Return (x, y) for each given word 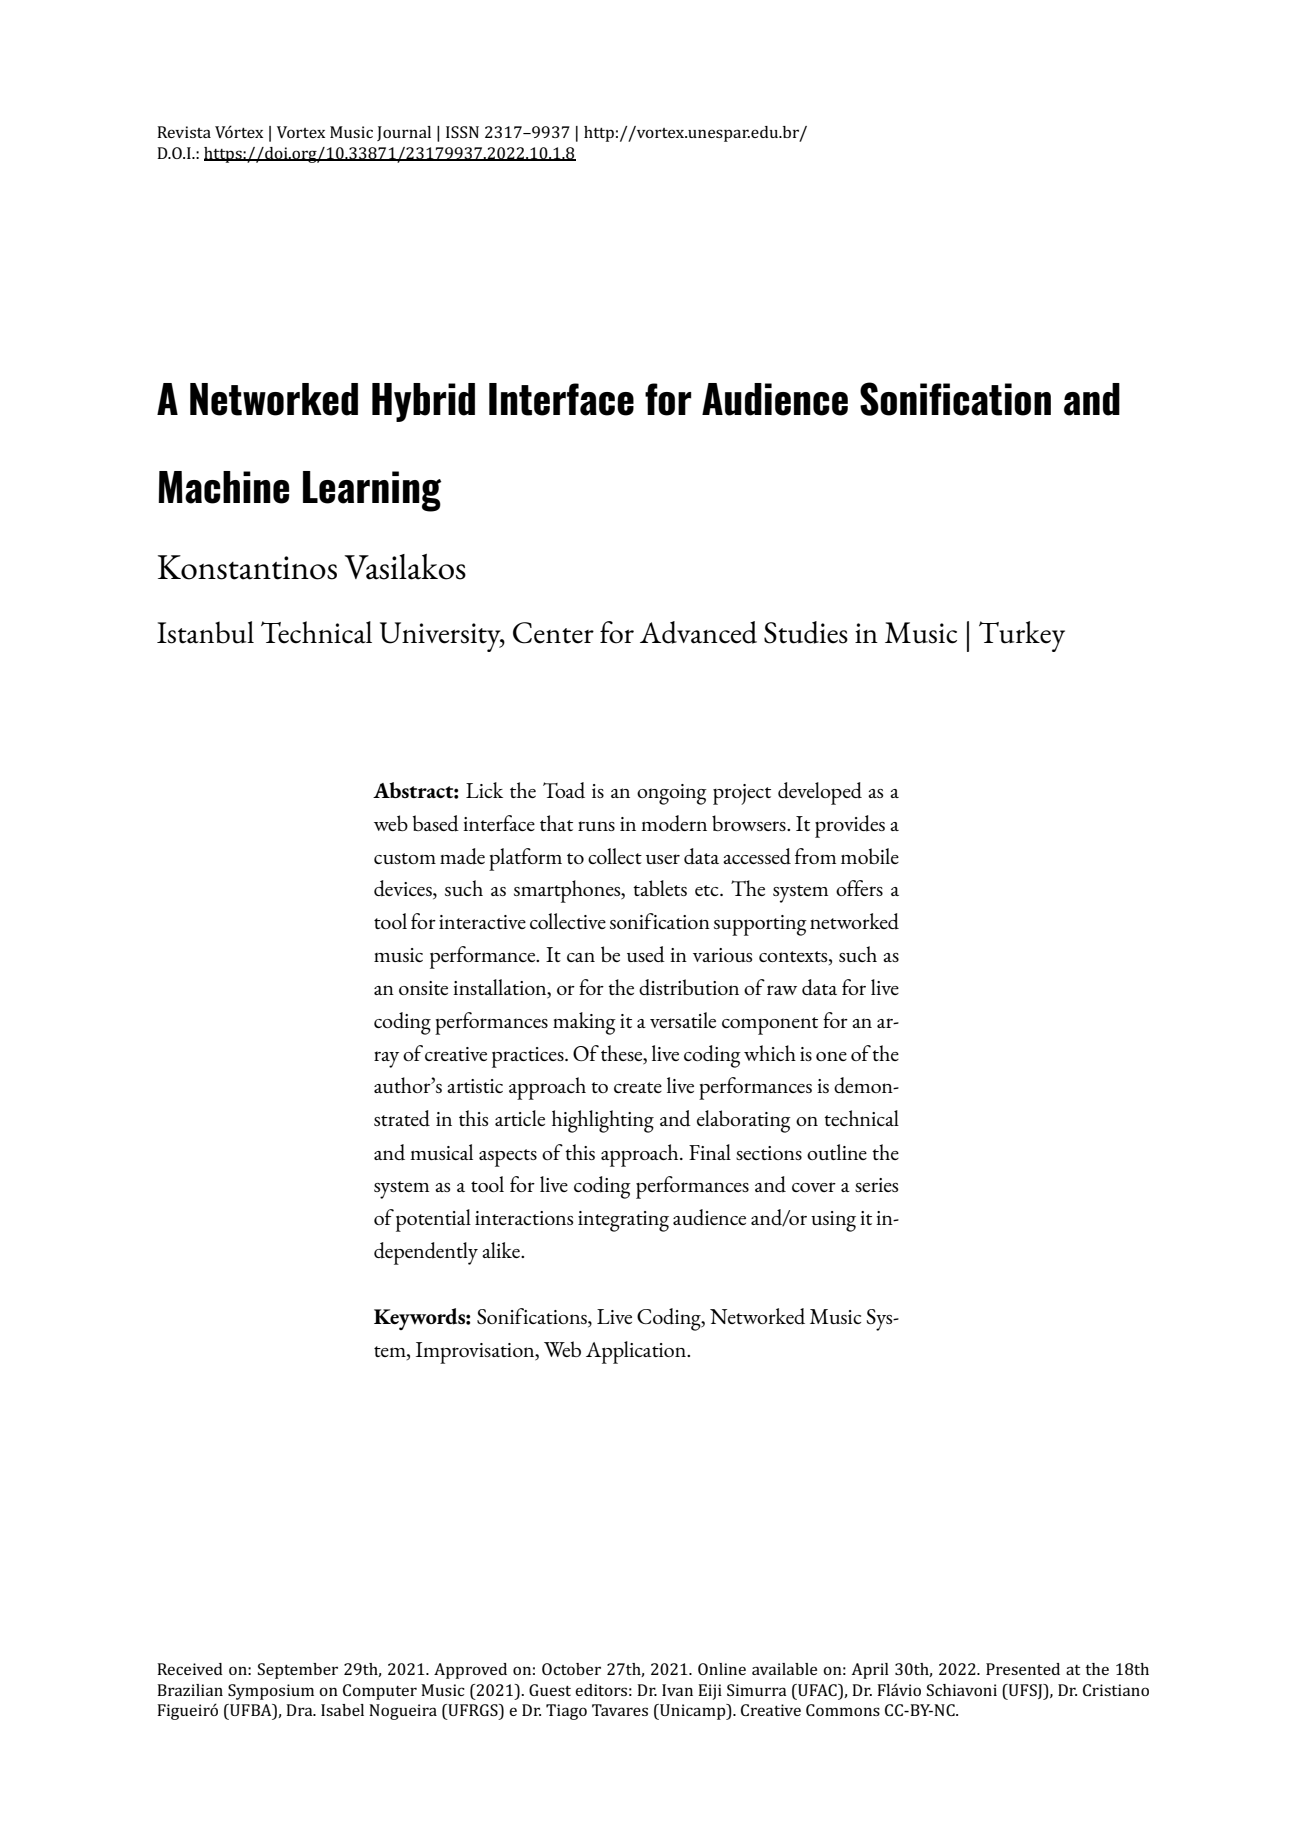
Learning (372, 491)
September (298, 1671)
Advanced (698, 632)
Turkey (1022, 636)
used (646, 954)
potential (433, 1220)
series (876, 1185)
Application (637, 1352)
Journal (404, 133)
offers (859, 888)
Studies (806, 632)
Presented (1023, 1669)
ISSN (462, 132)
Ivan (677, 1690)
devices (404, 889)
